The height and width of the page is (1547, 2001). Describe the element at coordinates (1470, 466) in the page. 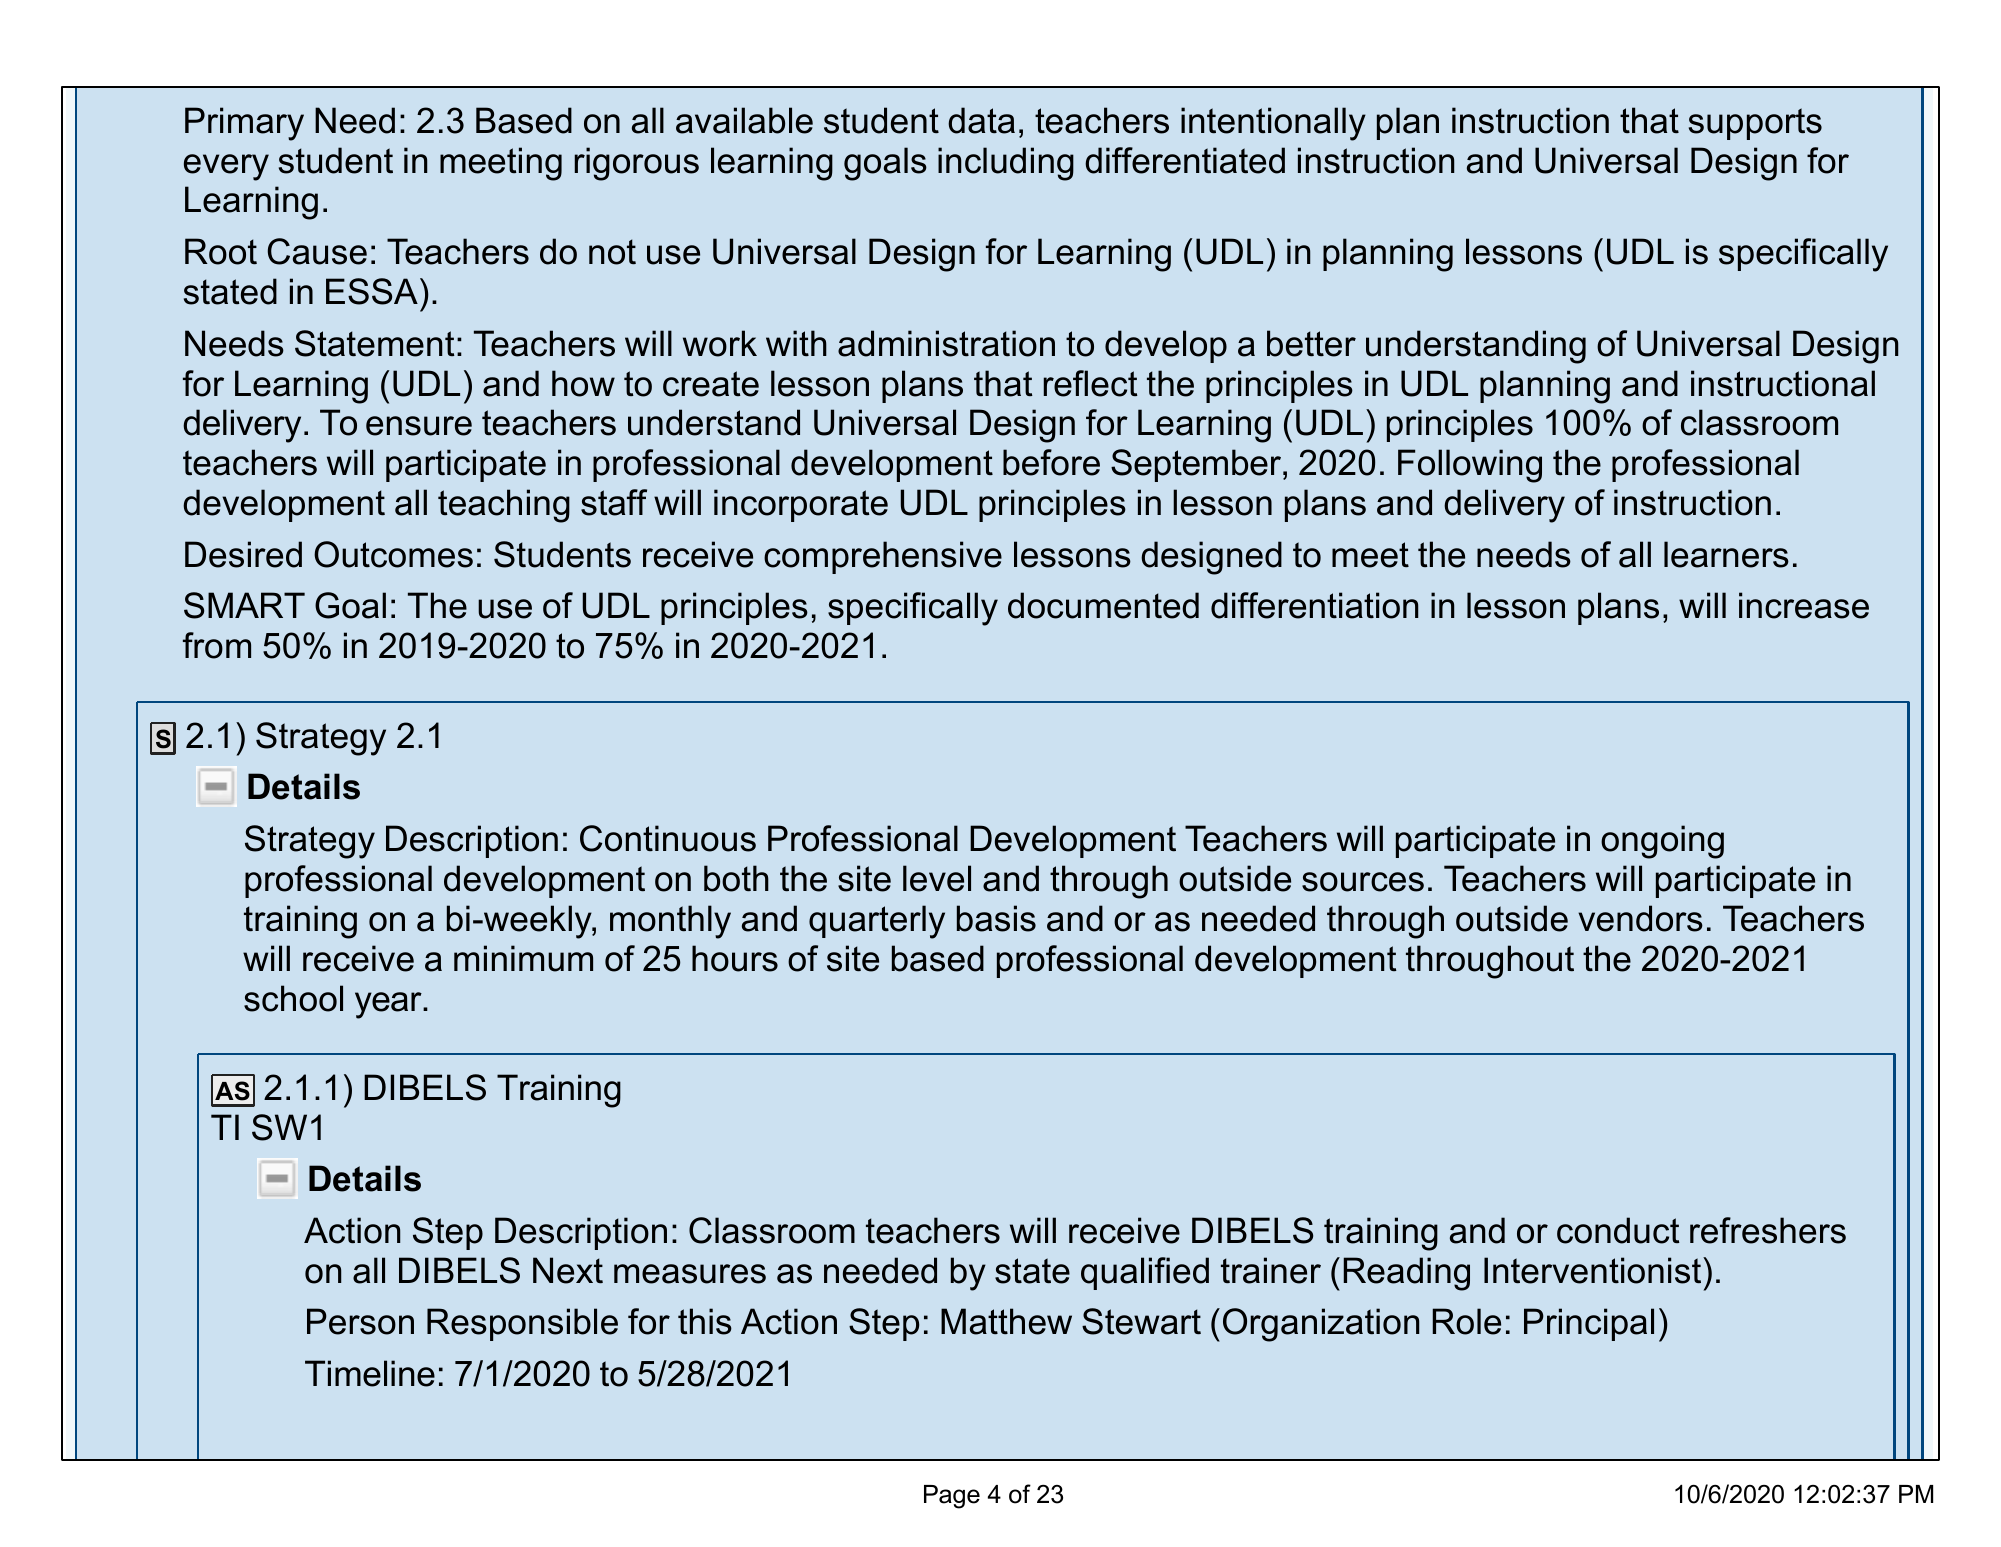

I see `Following` at that location.
